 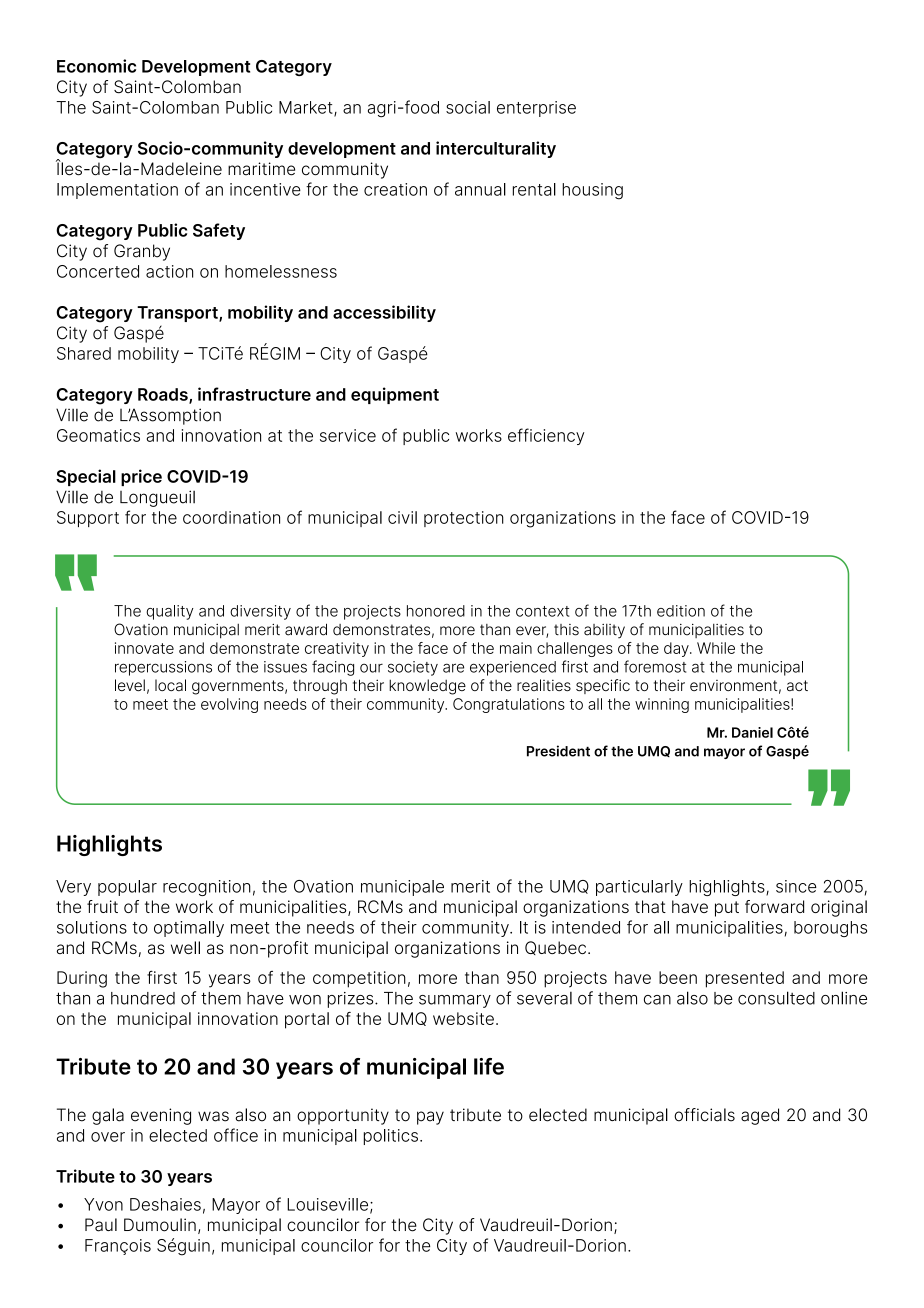 What do you see at coordinates (178, 314) in the document?
I see `Transport` at bounding box center [178, 314].
